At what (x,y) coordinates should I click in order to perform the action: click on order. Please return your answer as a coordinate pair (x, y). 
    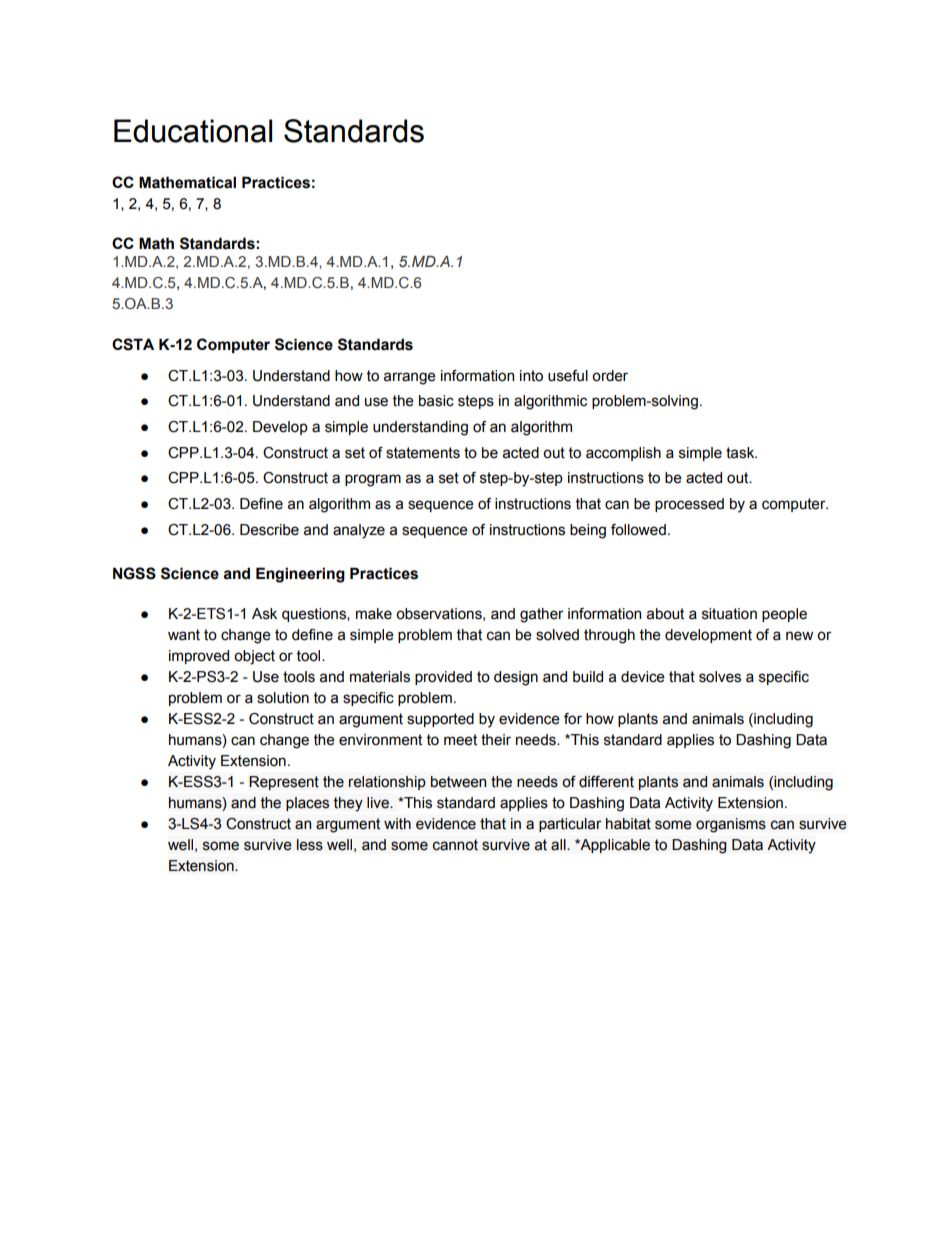
    Looking at the image, I should click on (610, 376).
